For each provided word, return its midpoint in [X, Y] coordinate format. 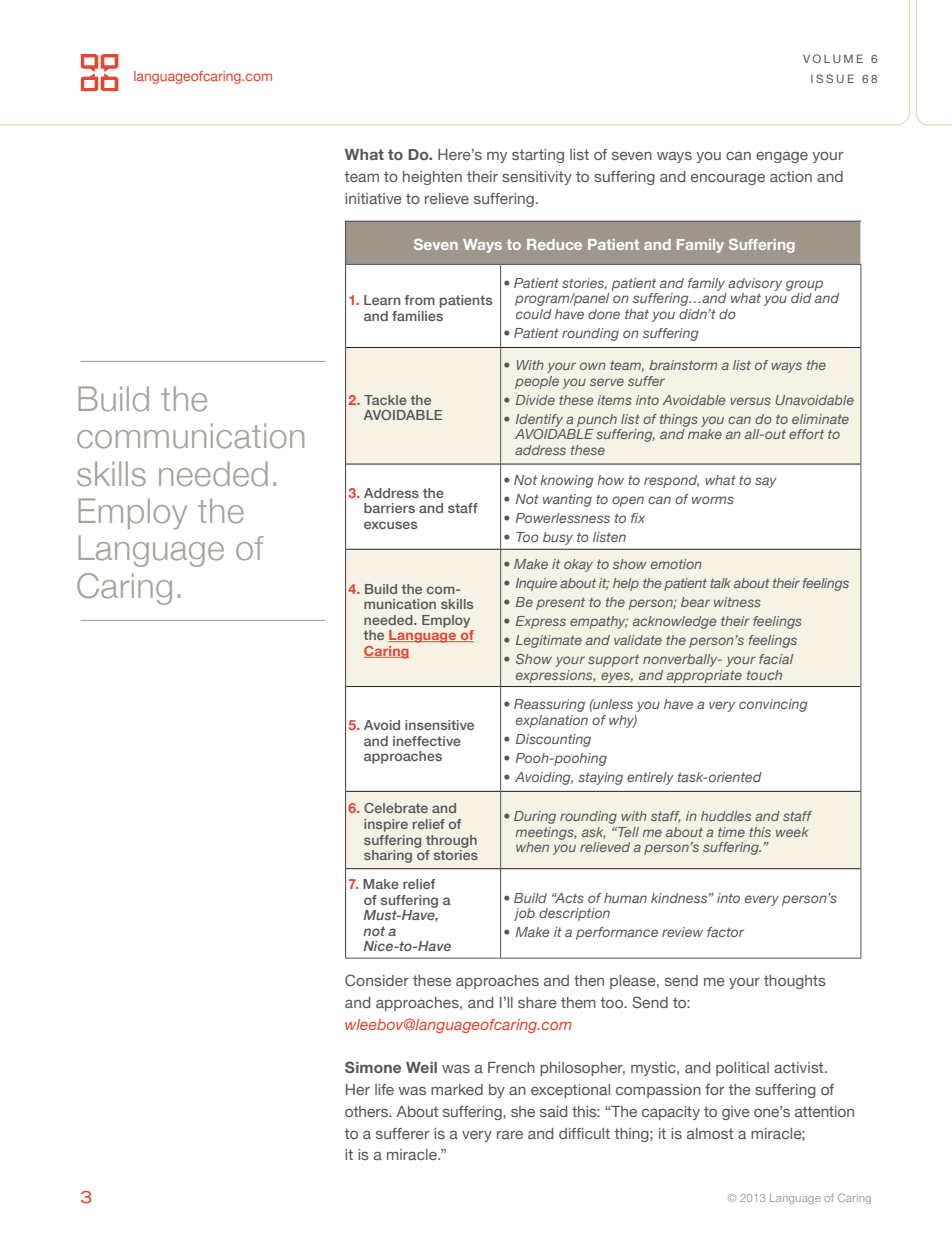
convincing [773, 705]
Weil [421, 1067]
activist [800, 1067]
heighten [432, 178]
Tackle [385, 400]
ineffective [427, 741]
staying [600, 778]
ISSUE [832, 78]
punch [597, 420]
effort [806, 434]
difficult [584, 1133]
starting [538, 156]
